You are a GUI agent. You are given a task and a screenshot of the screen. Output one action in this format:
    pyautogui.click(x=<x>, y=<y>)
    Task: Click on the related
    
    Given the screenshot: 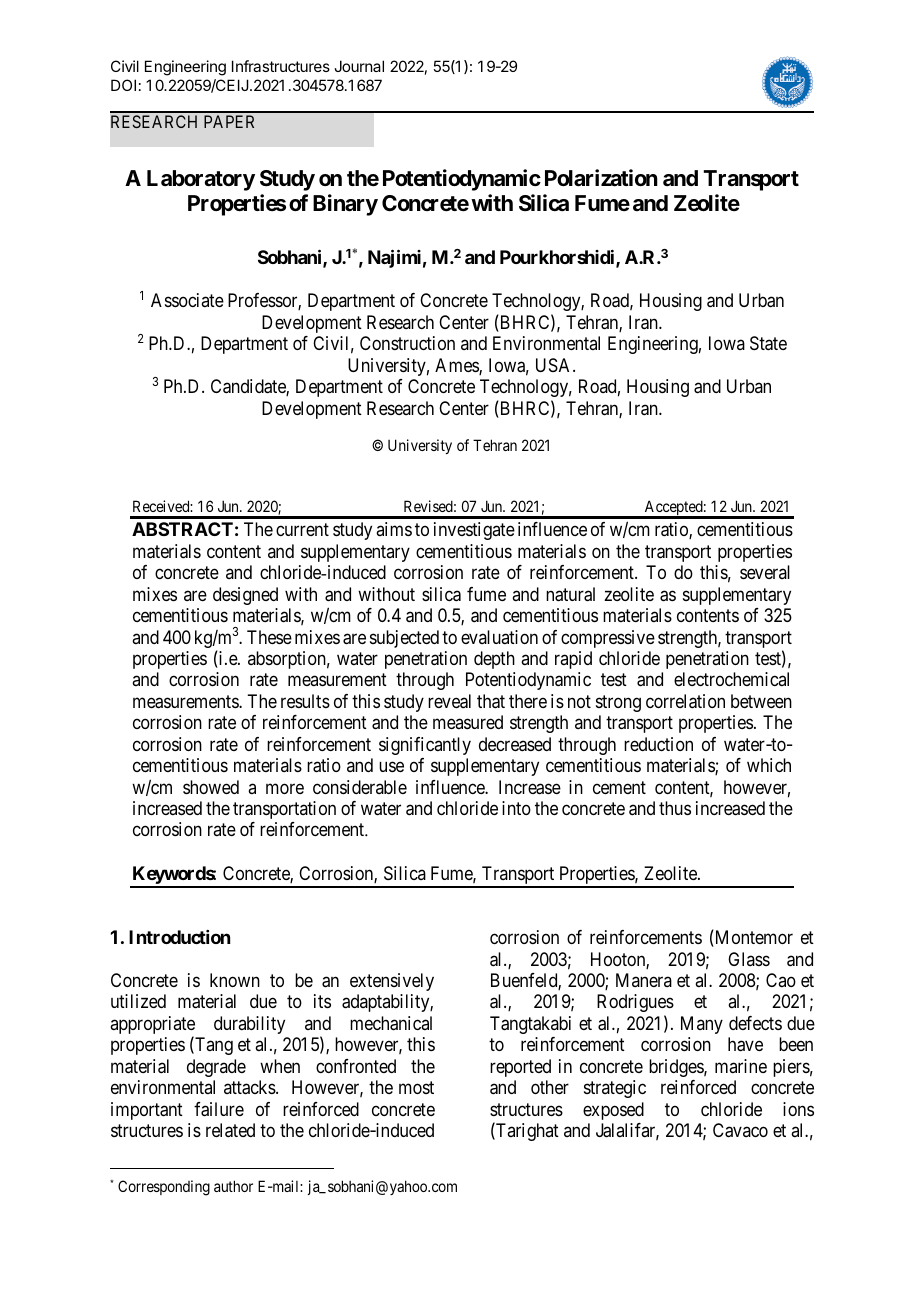 What is the action you would take?
    pyautogui.click(x=230, y=1130)
